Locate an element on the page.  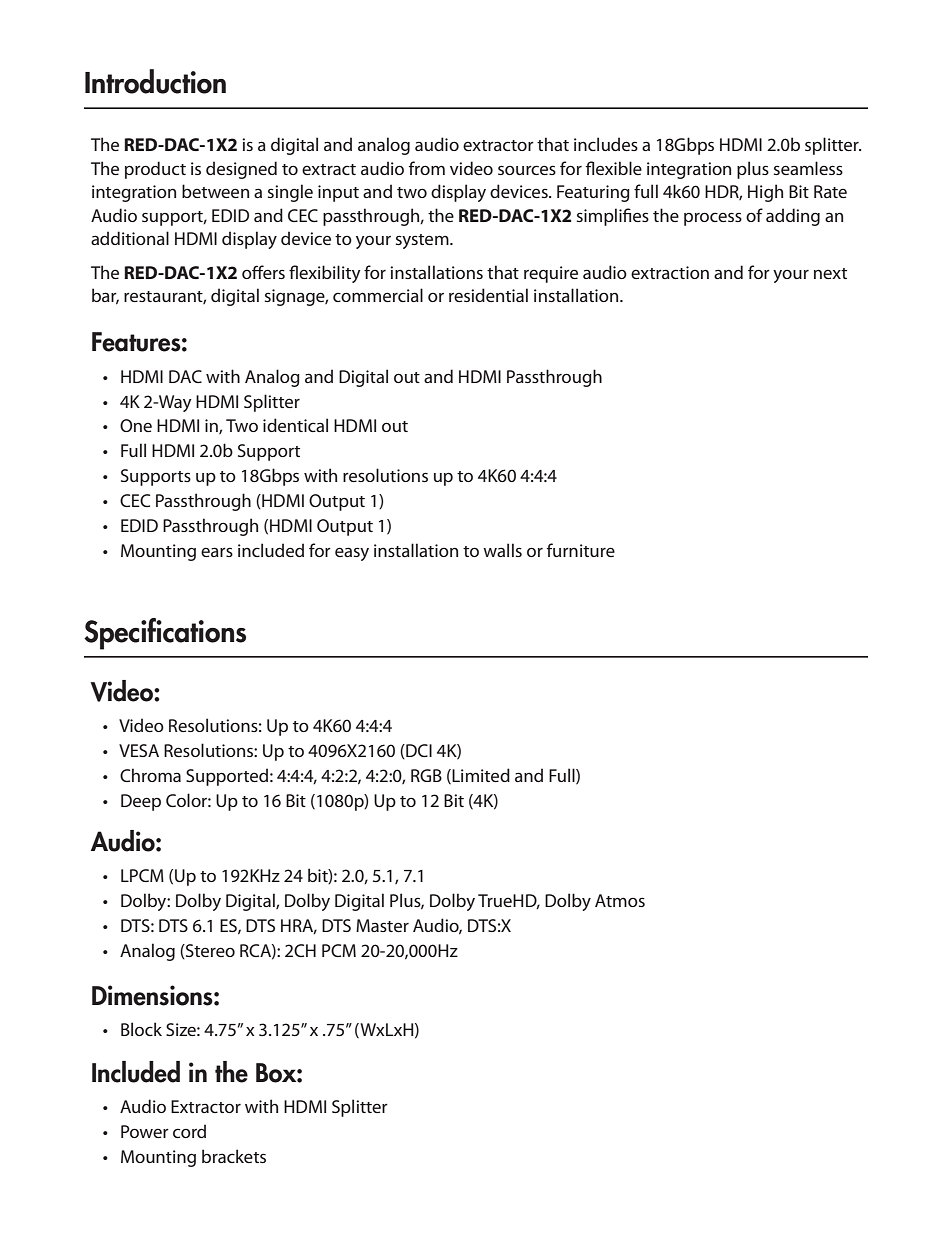
furniture is located at coordinates (581, 550).
